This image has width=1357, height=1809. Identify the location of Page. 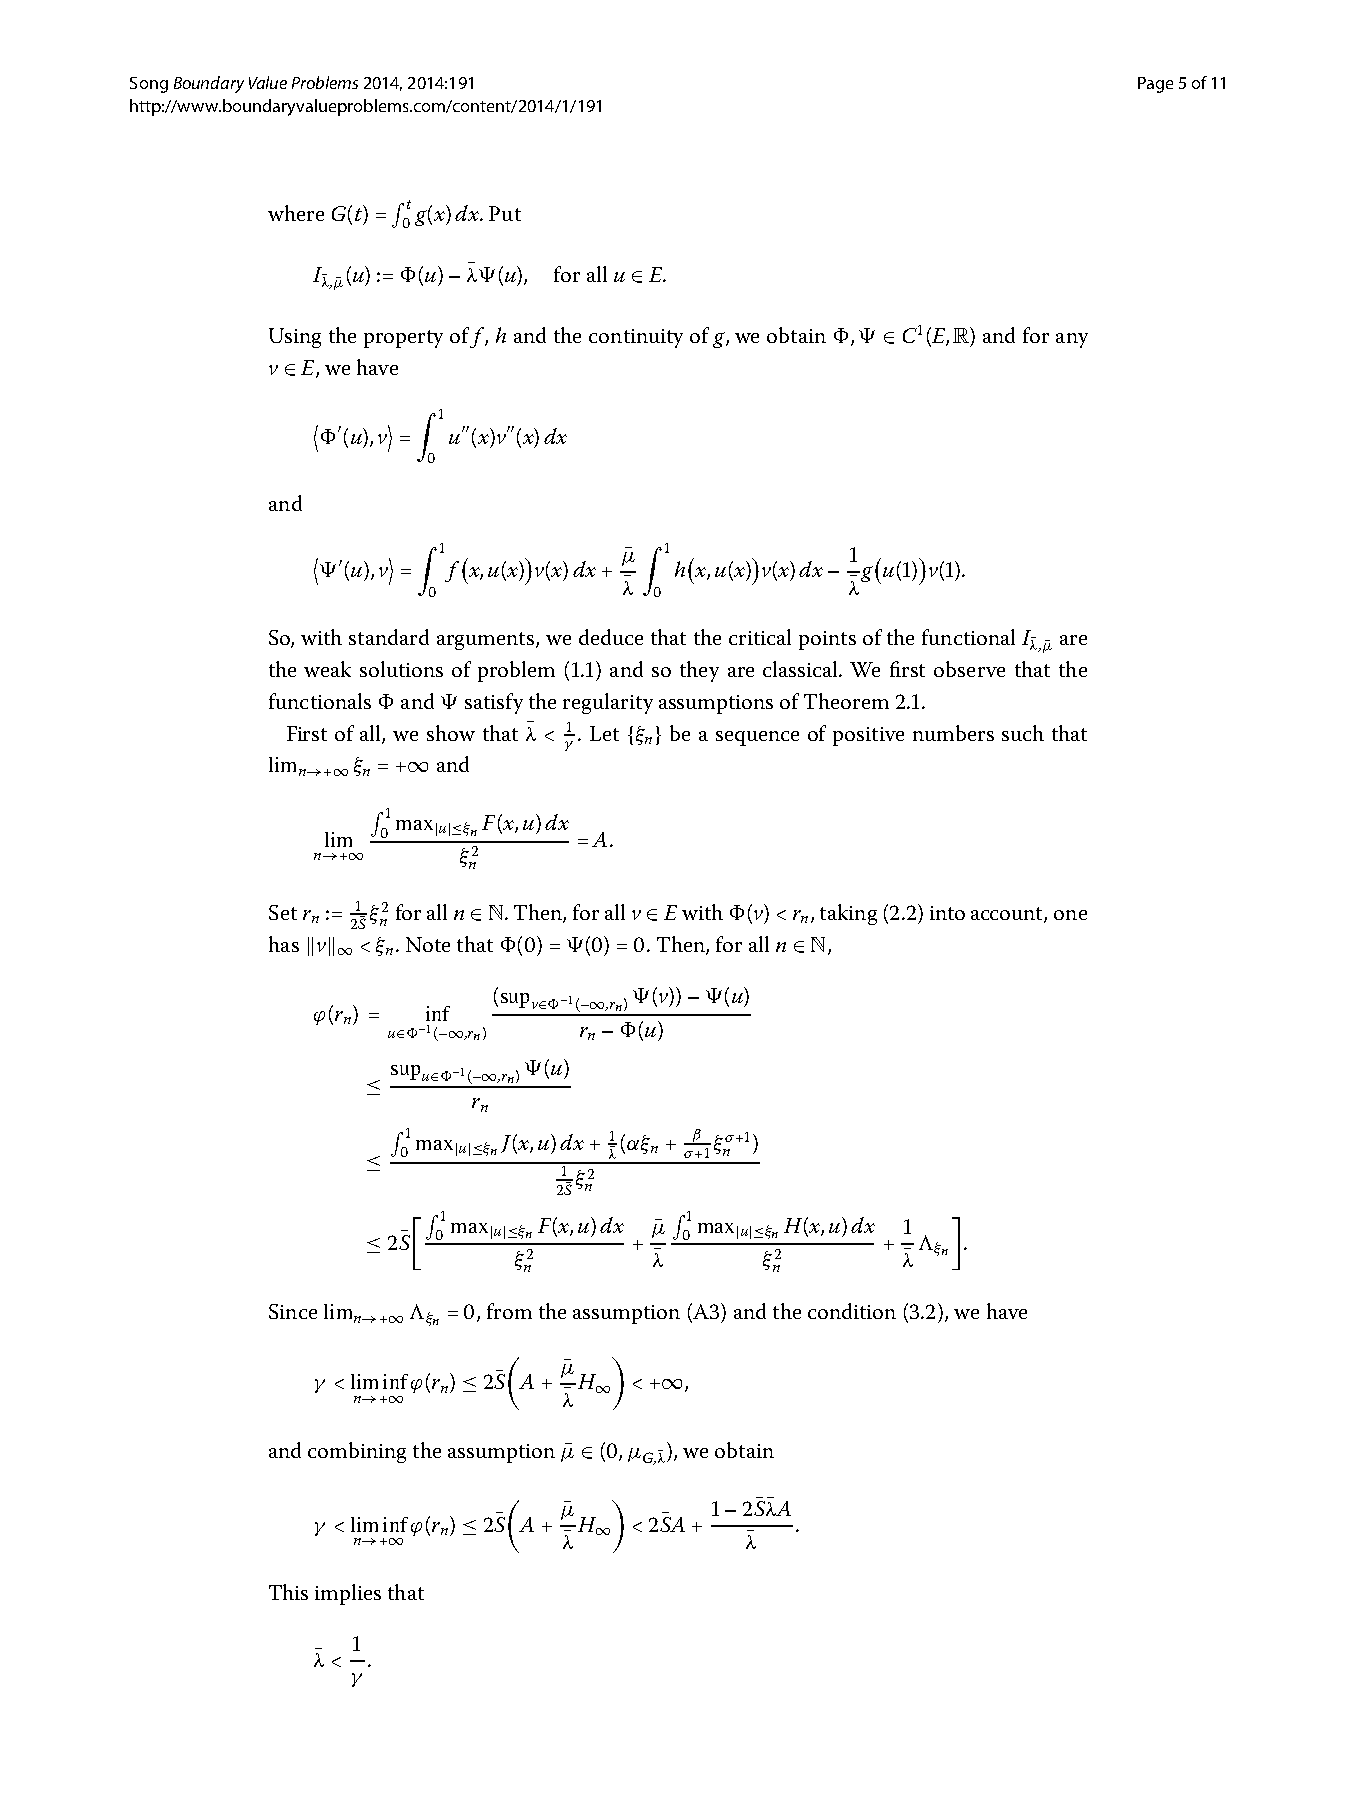
(1155, 85).
